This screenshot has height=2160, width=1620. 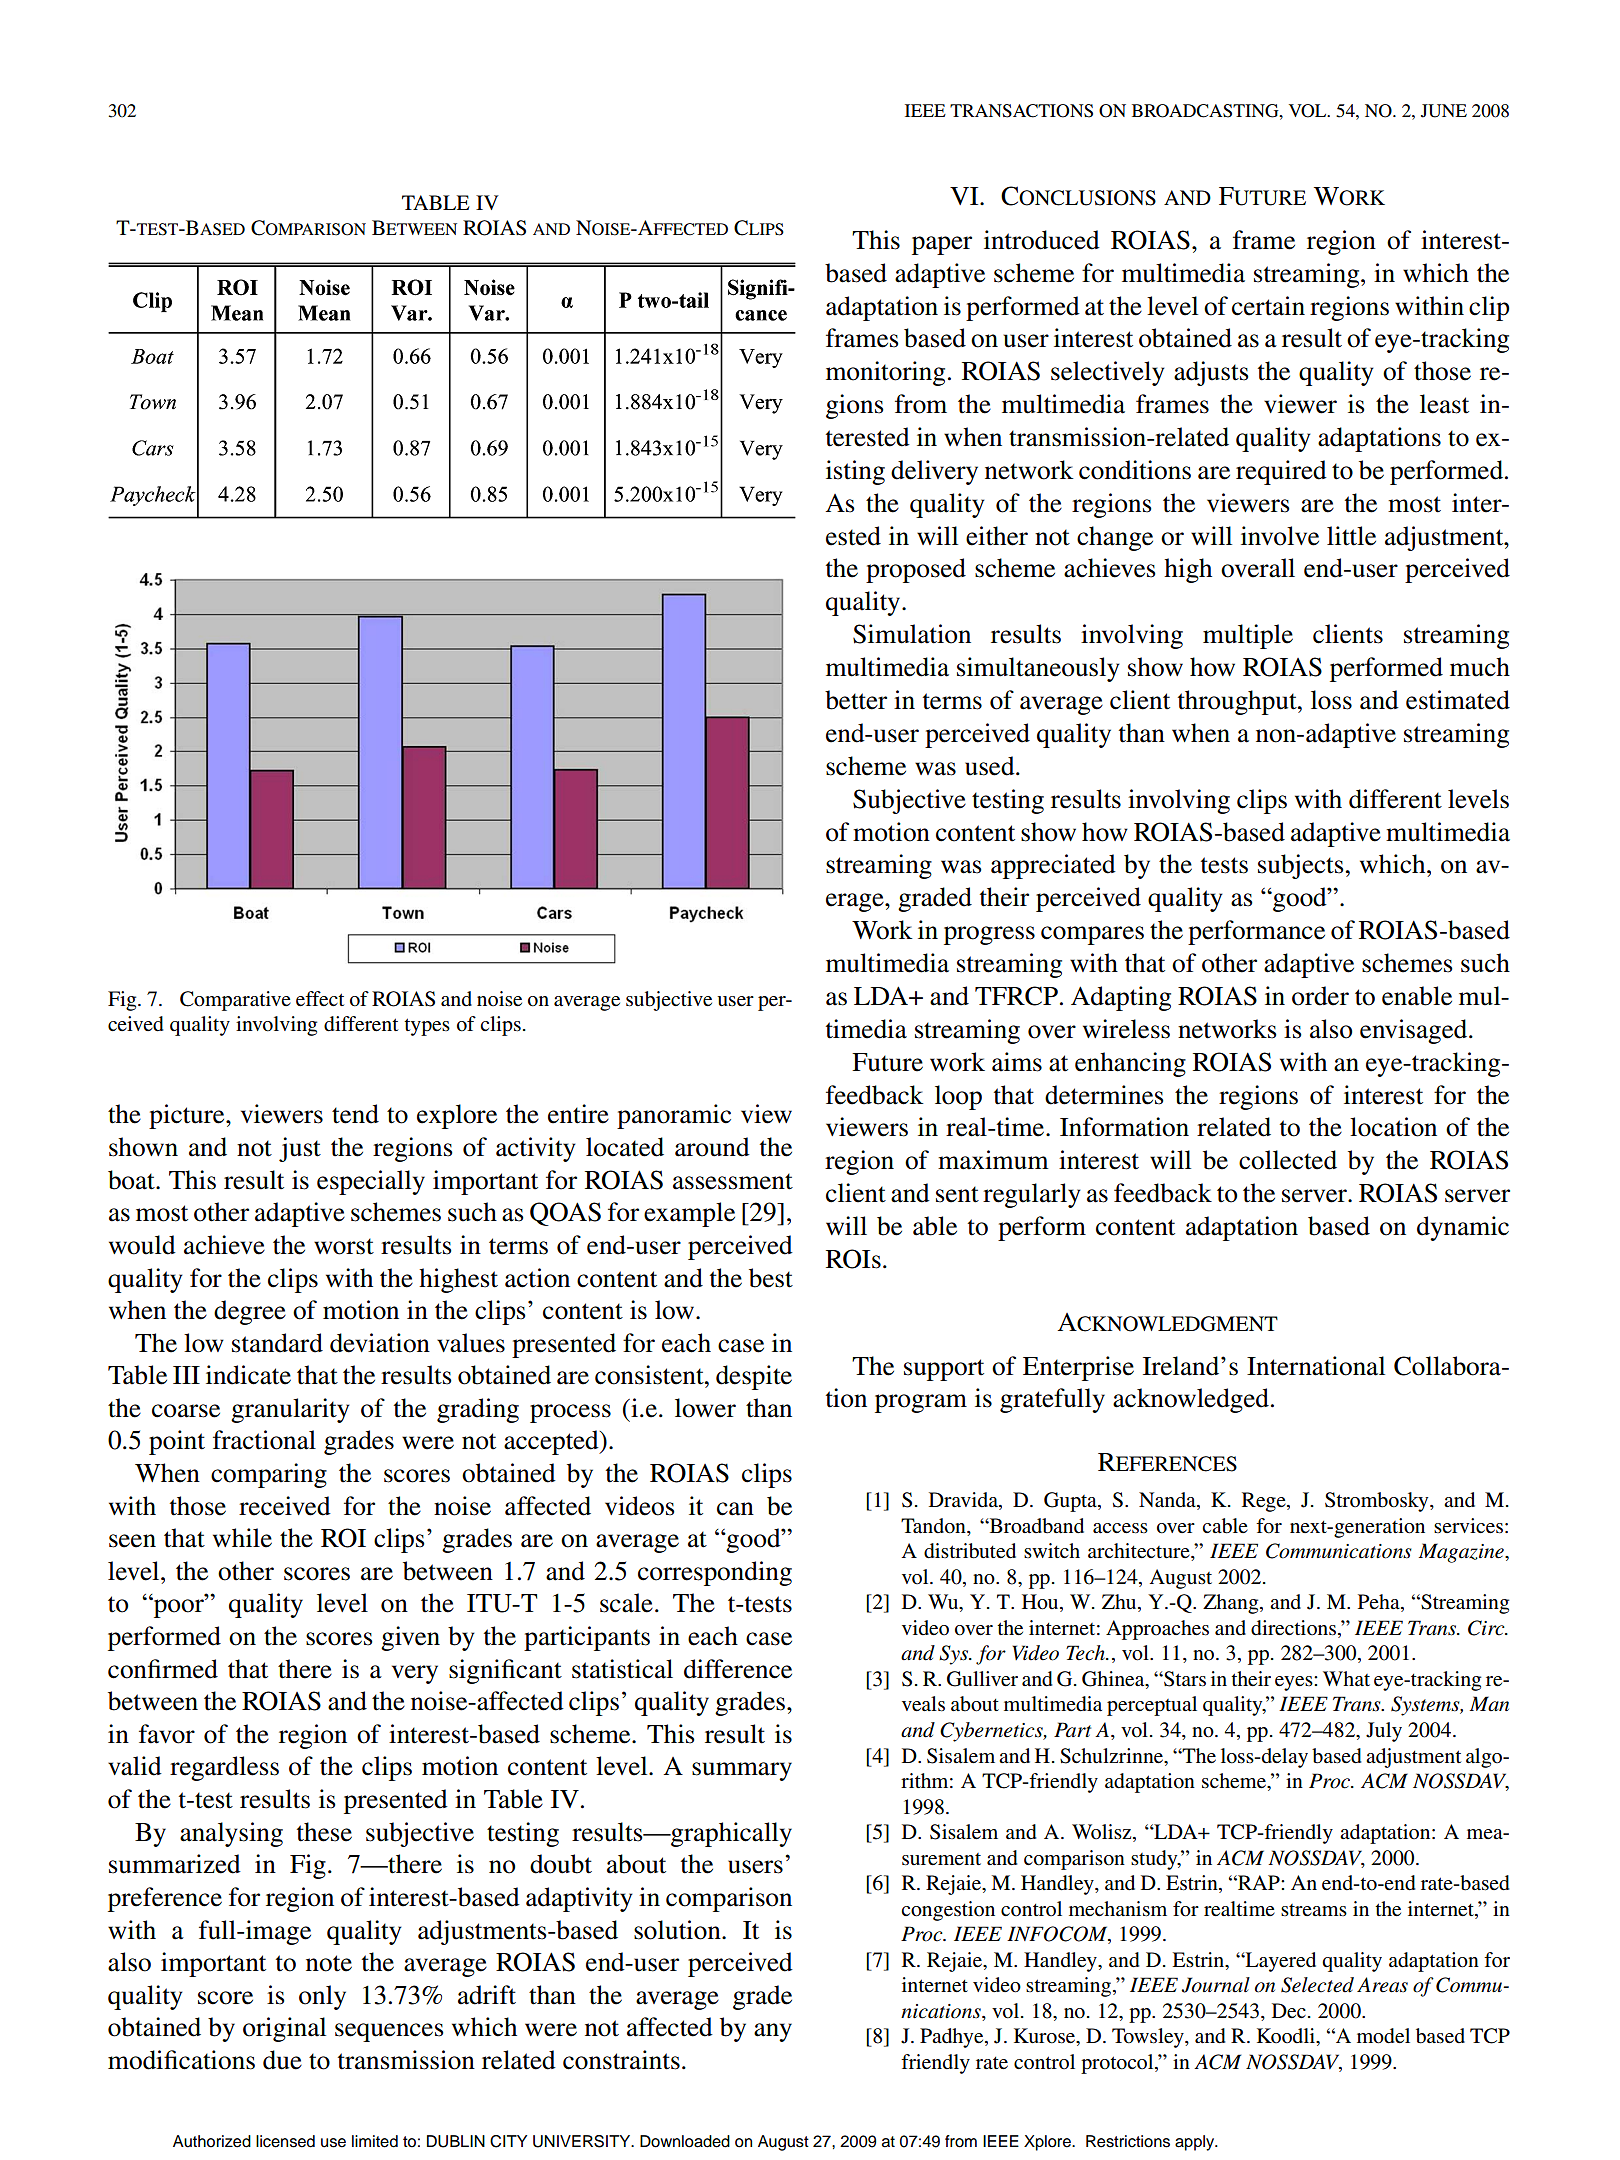 I want to click on acknowledged, so click(x=1191, y=1400).
